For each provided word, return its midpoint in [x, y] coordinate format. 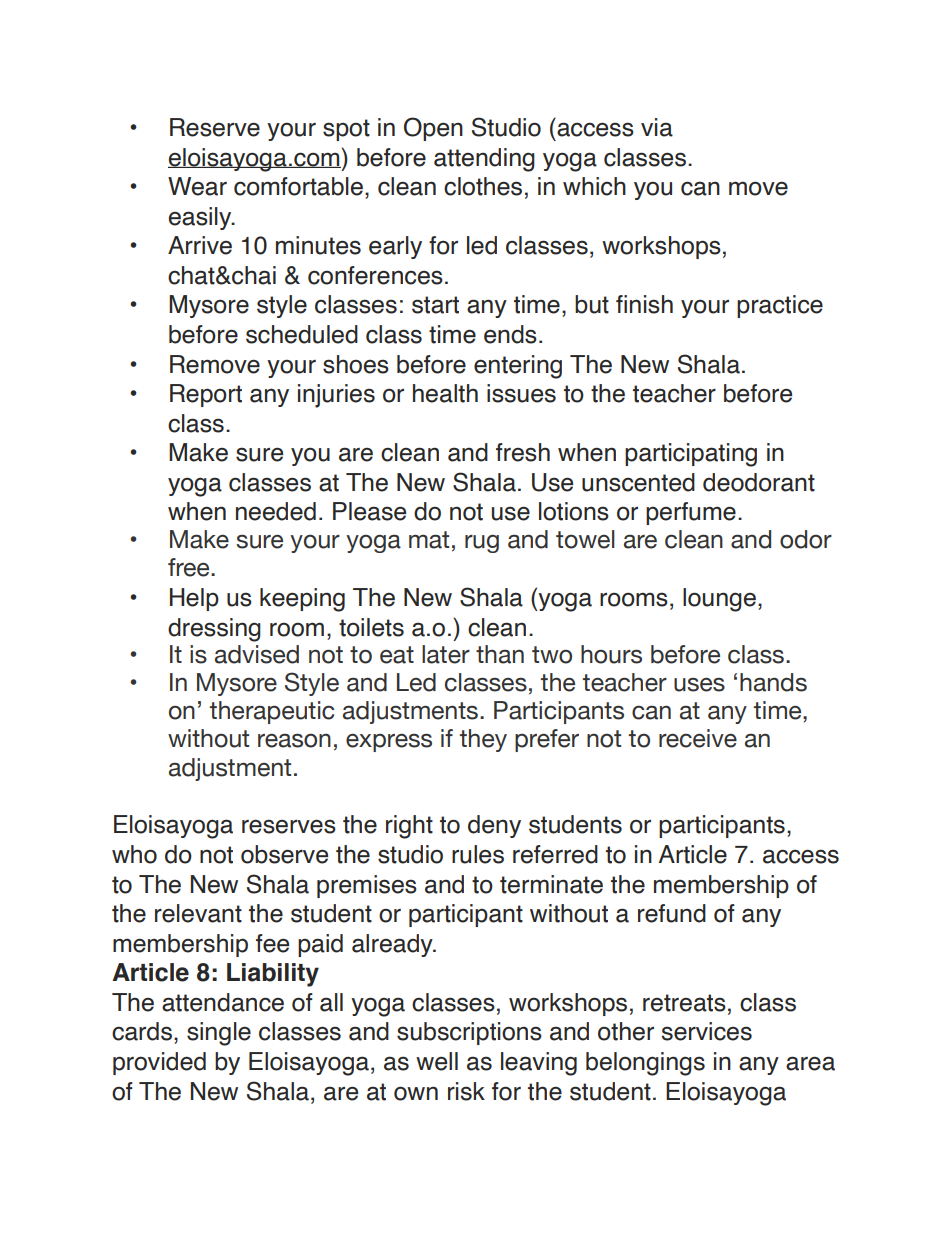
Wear [197, 186]
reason [294, 740]
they [483, 740]
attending [484, 160]
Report [206, 395]
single [219, 1034]
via [657, 127]
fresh [523, 452]
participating [691, 455]
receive [698, 738]
